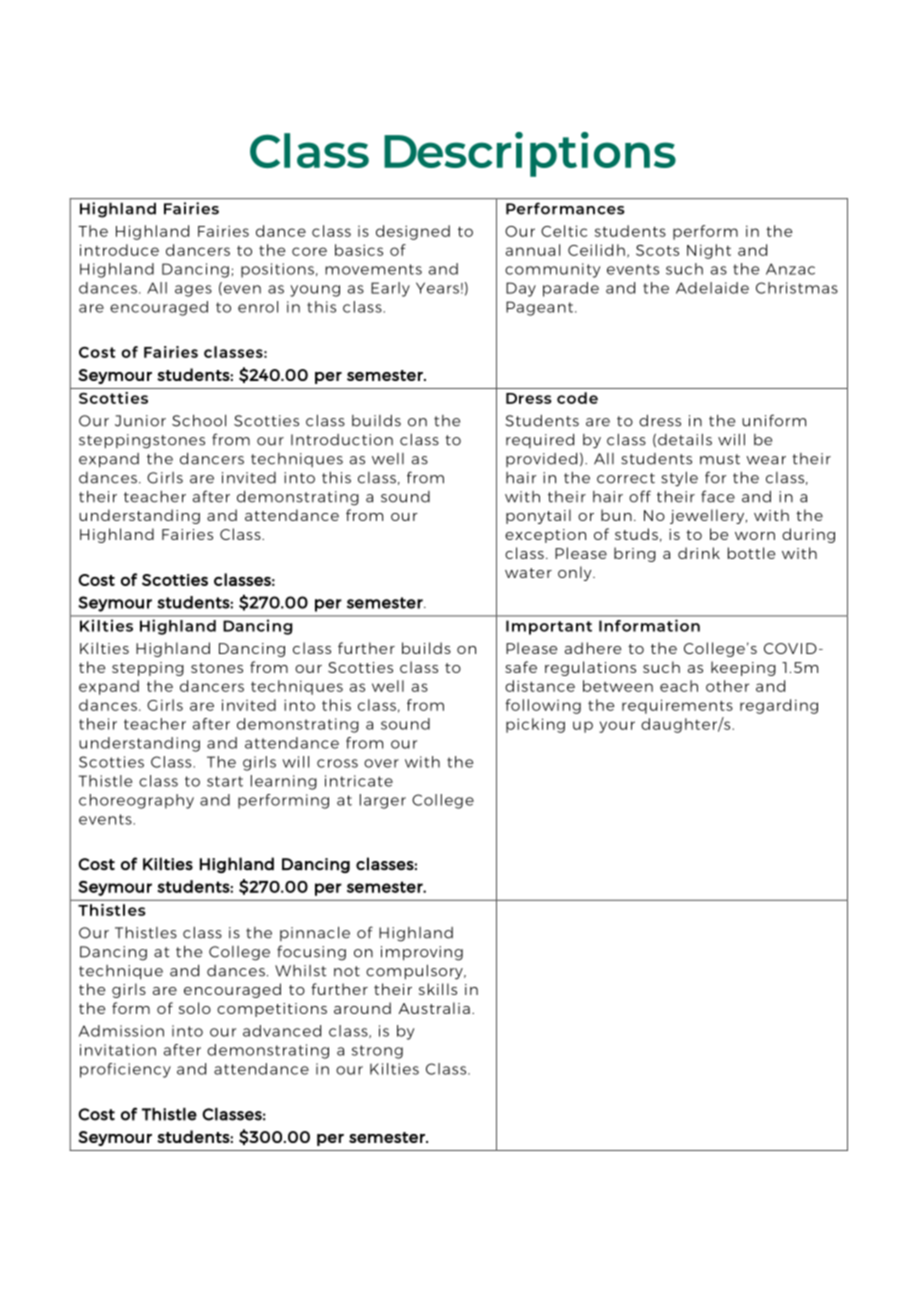  Describe the element at coordinates (195, 1008) in the page. I see `solo` at that location.
